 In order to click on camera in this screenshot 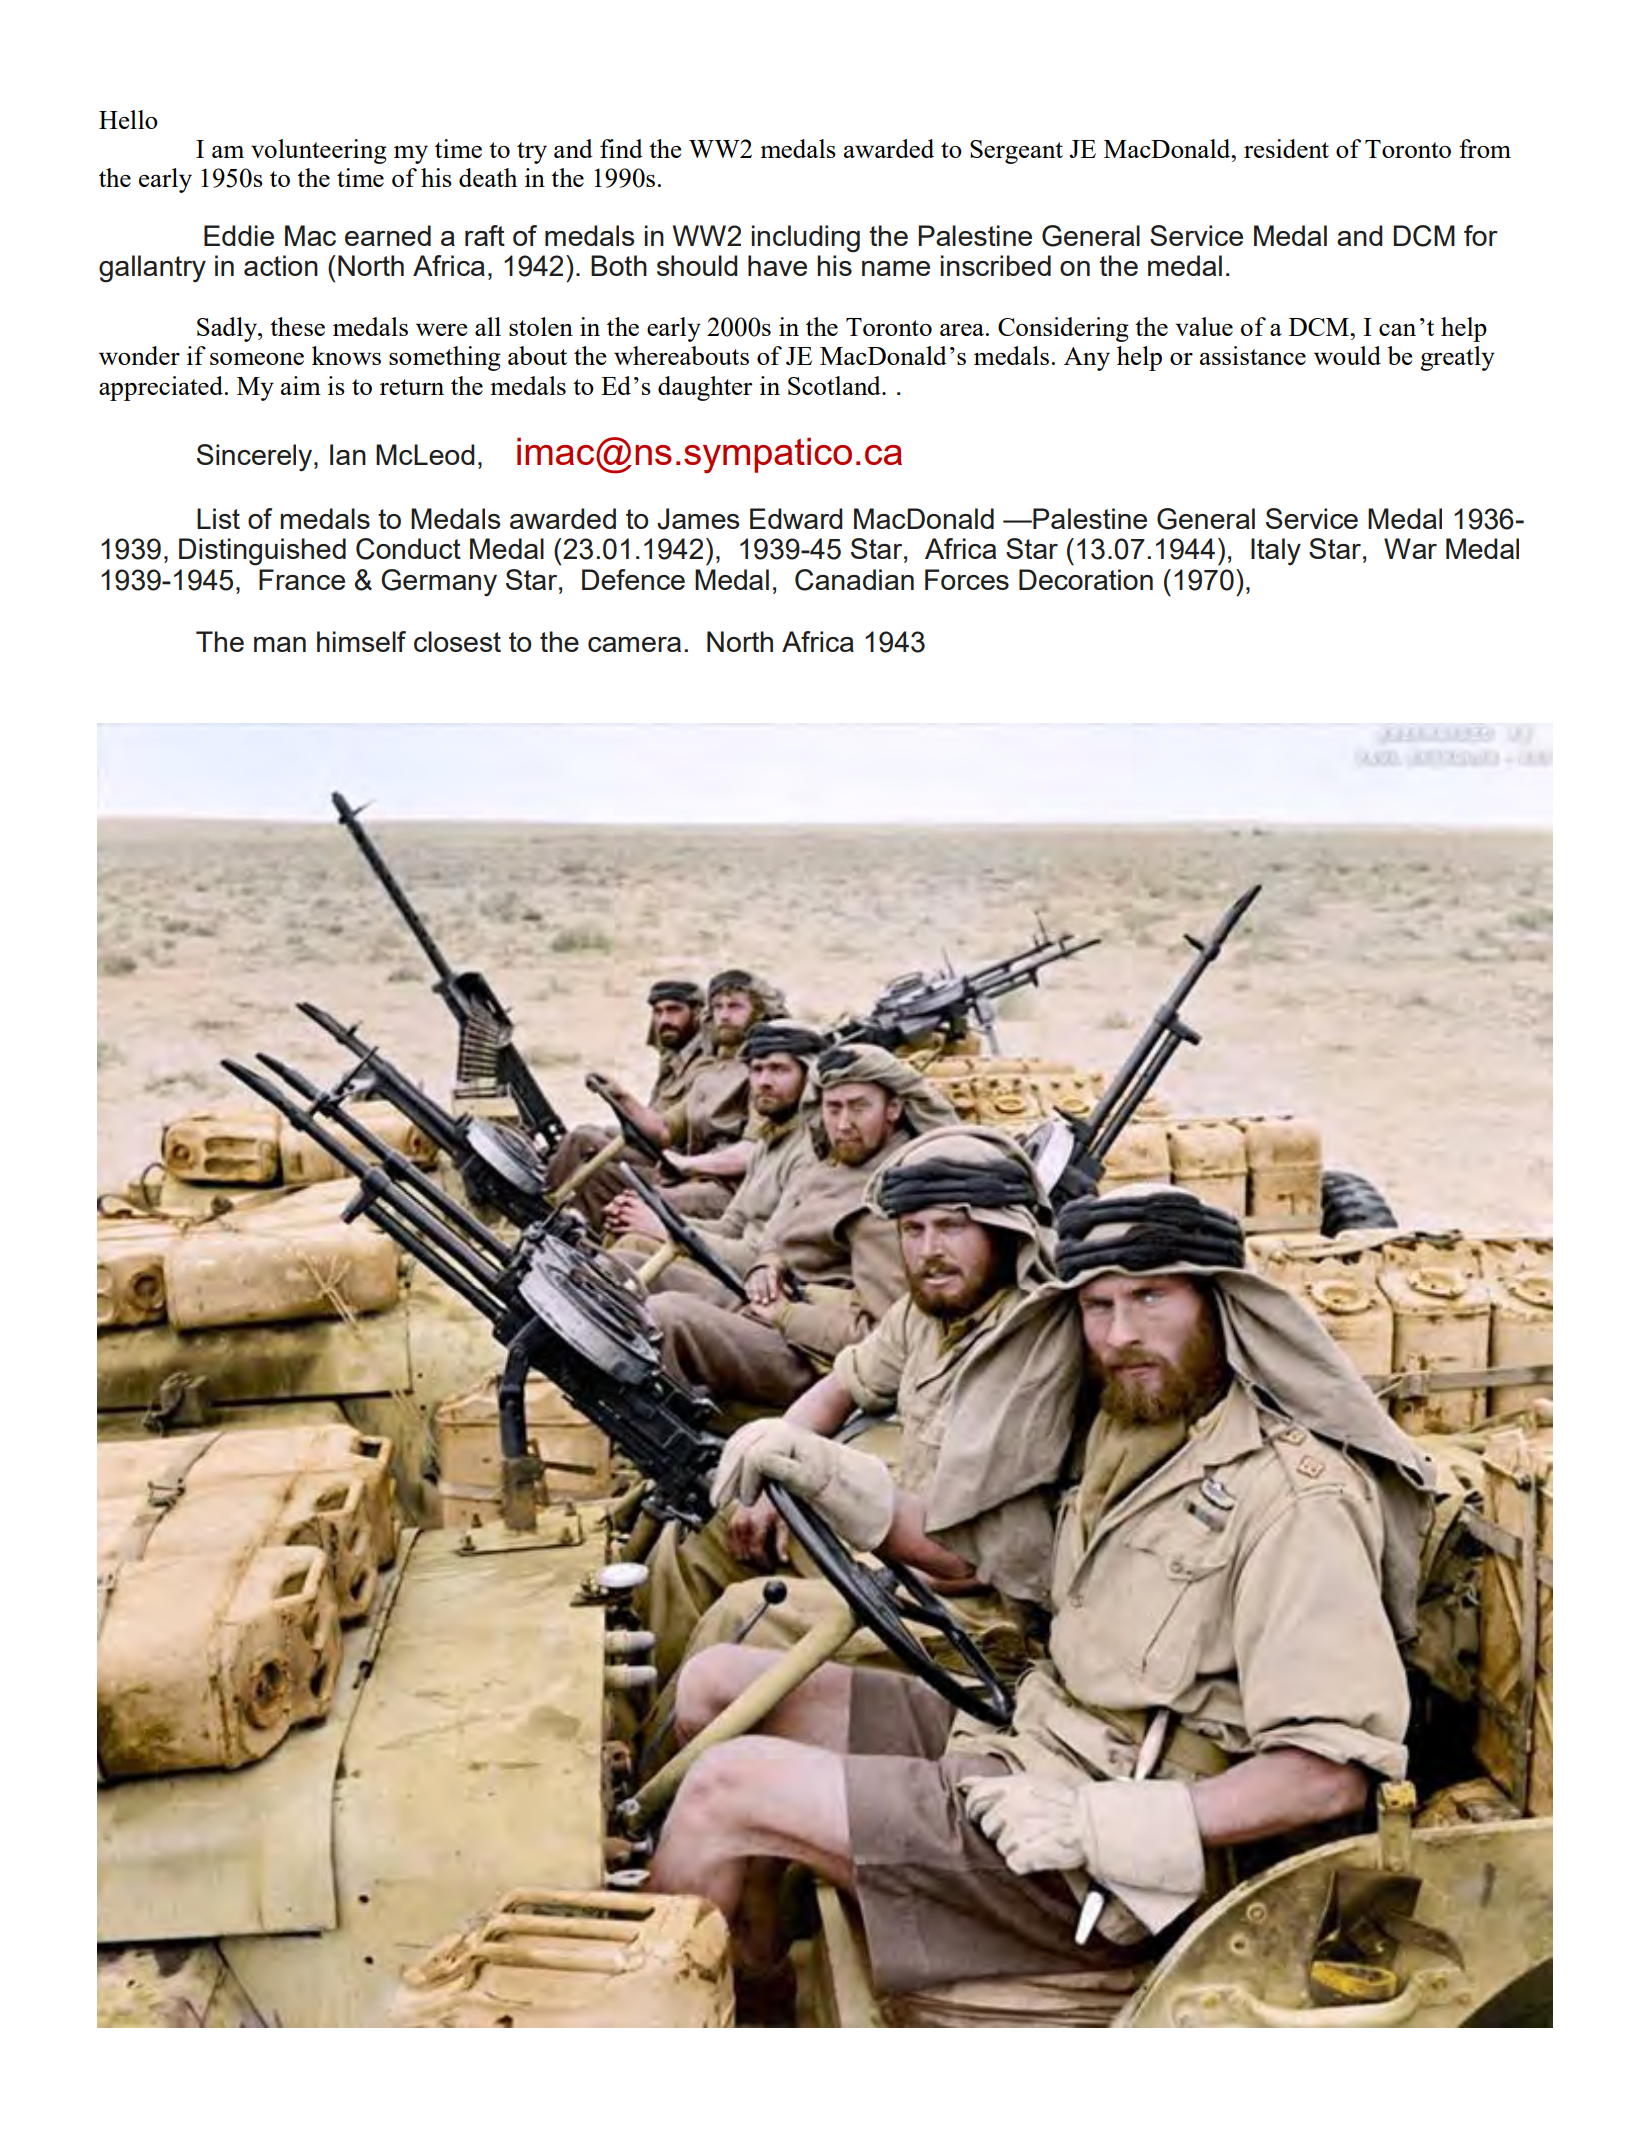, I will do `click(634, 644)`.
